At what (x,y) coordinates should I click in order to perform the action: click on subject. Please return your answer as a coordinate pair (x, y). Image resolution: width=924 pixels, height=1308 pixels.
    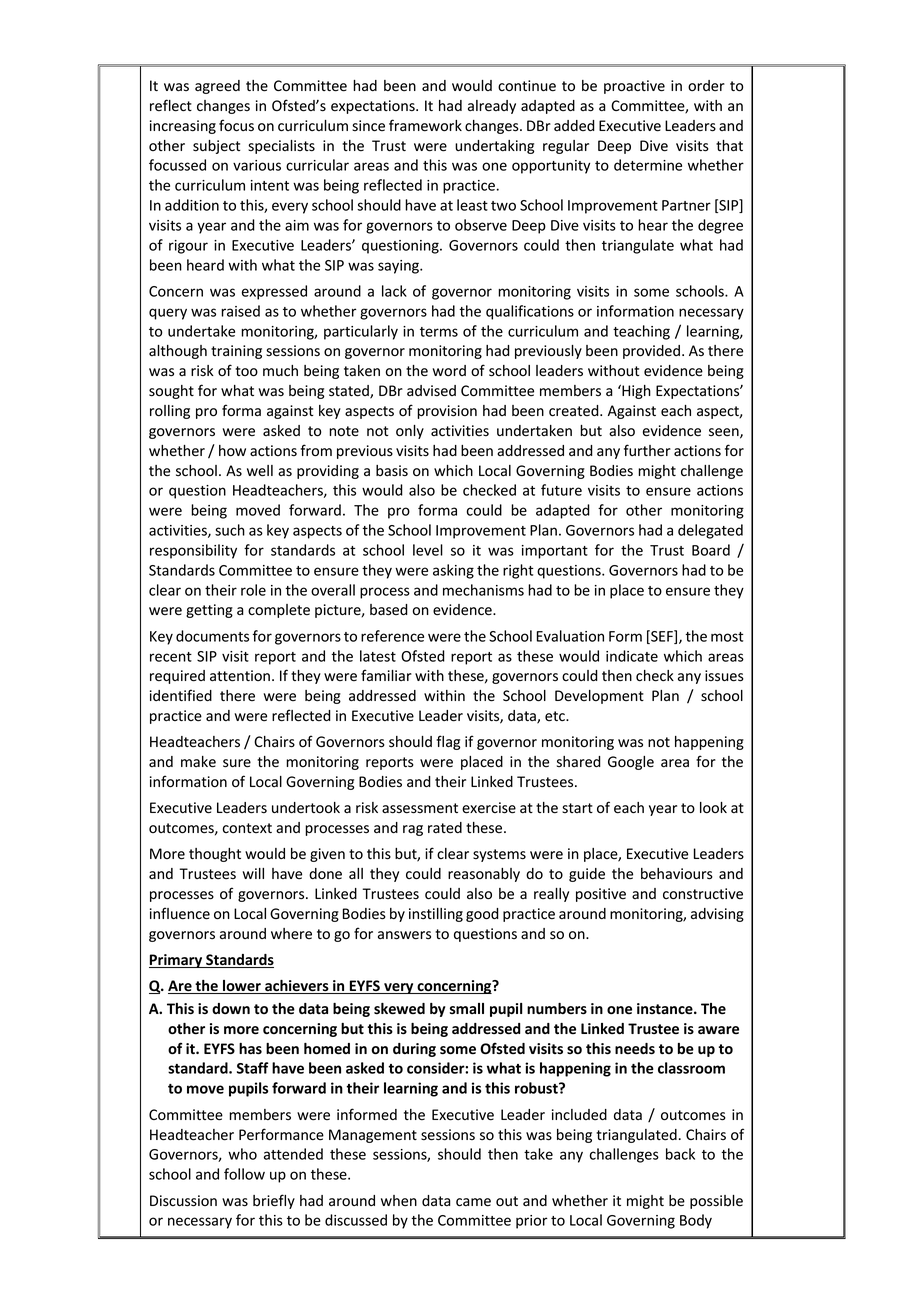
    Looking at the image, I should click on (216, 147).
